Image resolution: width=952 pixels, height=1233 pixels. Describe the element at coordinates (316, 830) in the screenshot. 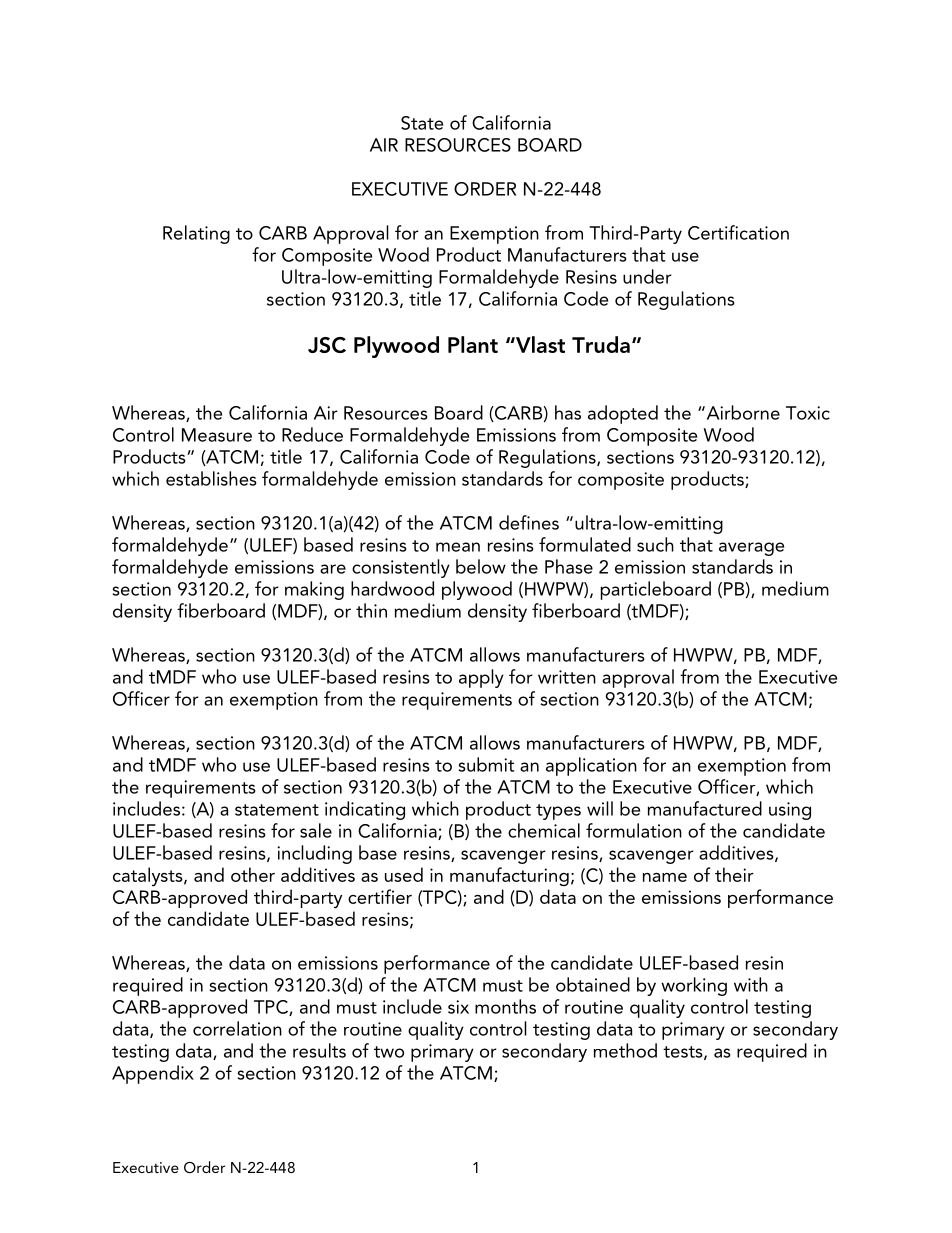

I see `sale` at that location.
